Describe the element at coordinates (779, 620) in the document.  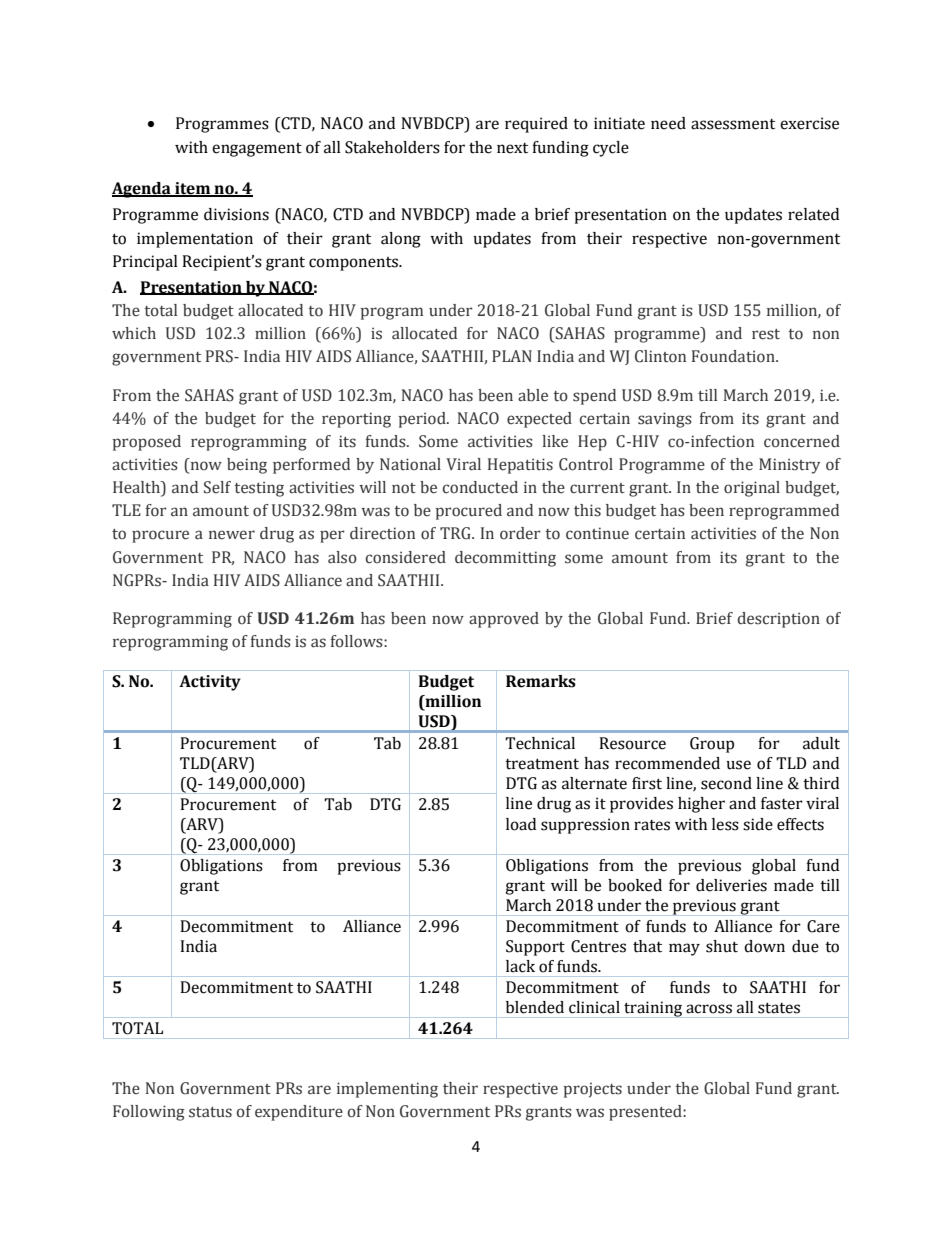
I see `description` at that location.
